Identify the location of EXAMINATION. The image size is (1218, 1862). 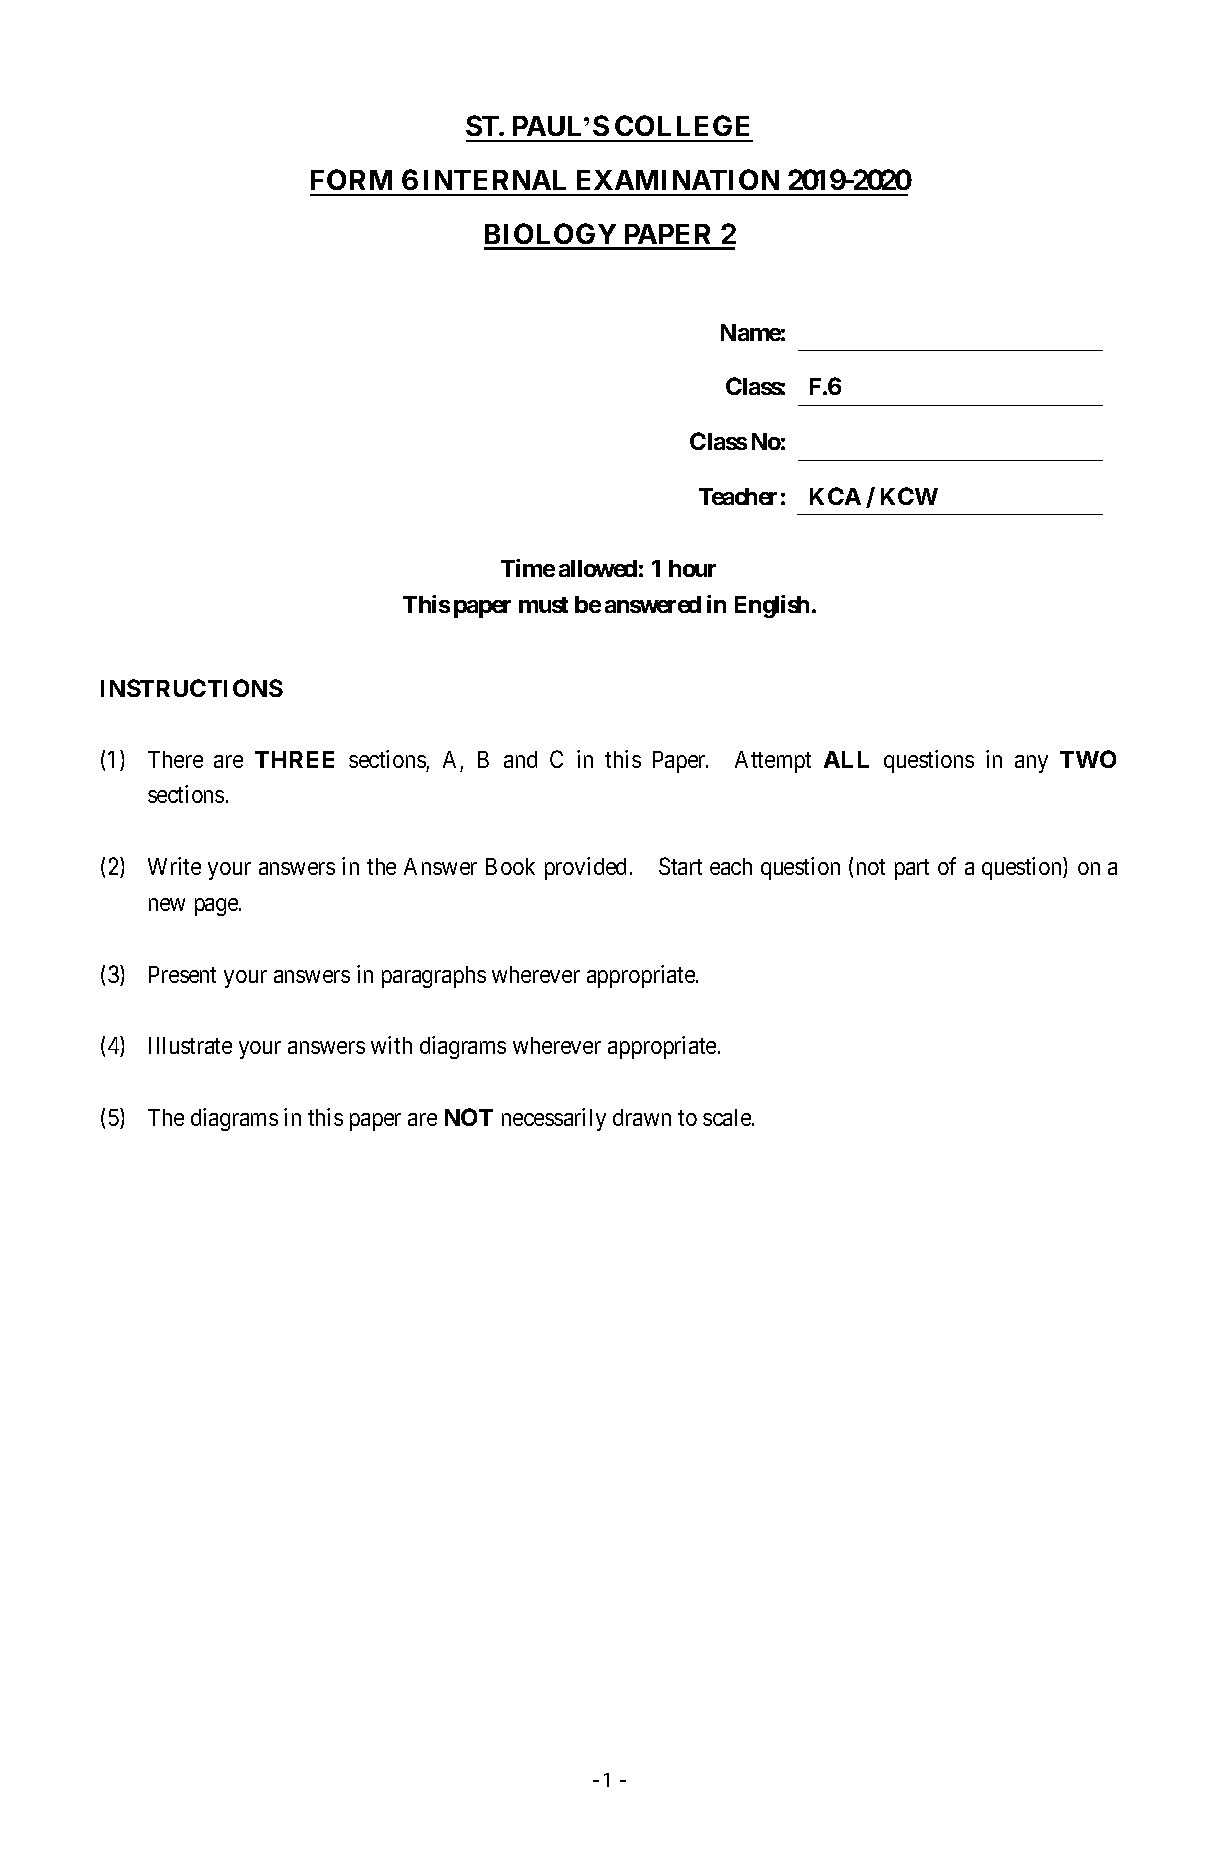
(678, 179).
